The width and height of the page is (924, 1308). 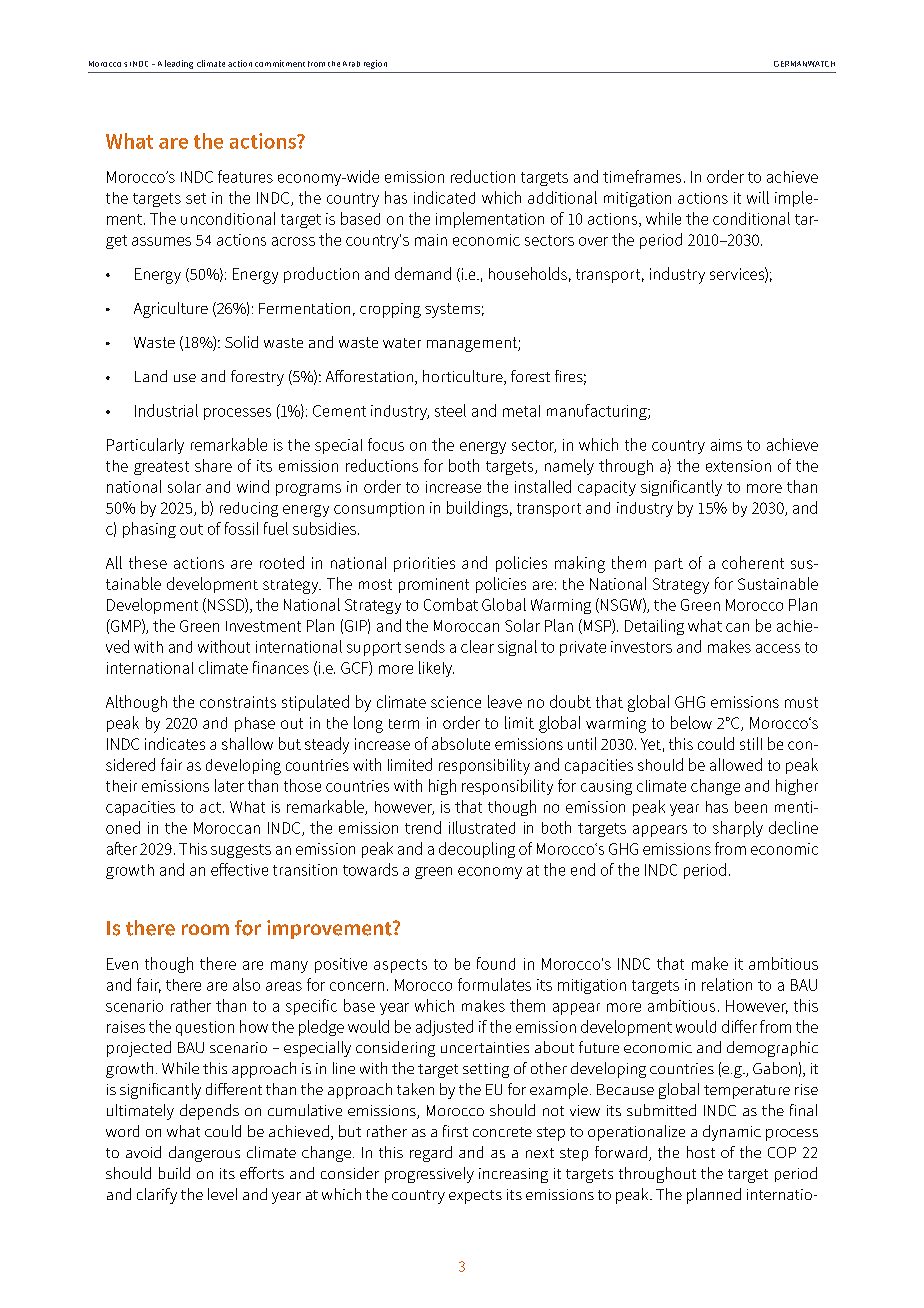 I want to click on access, so click(x=778, y=648).
